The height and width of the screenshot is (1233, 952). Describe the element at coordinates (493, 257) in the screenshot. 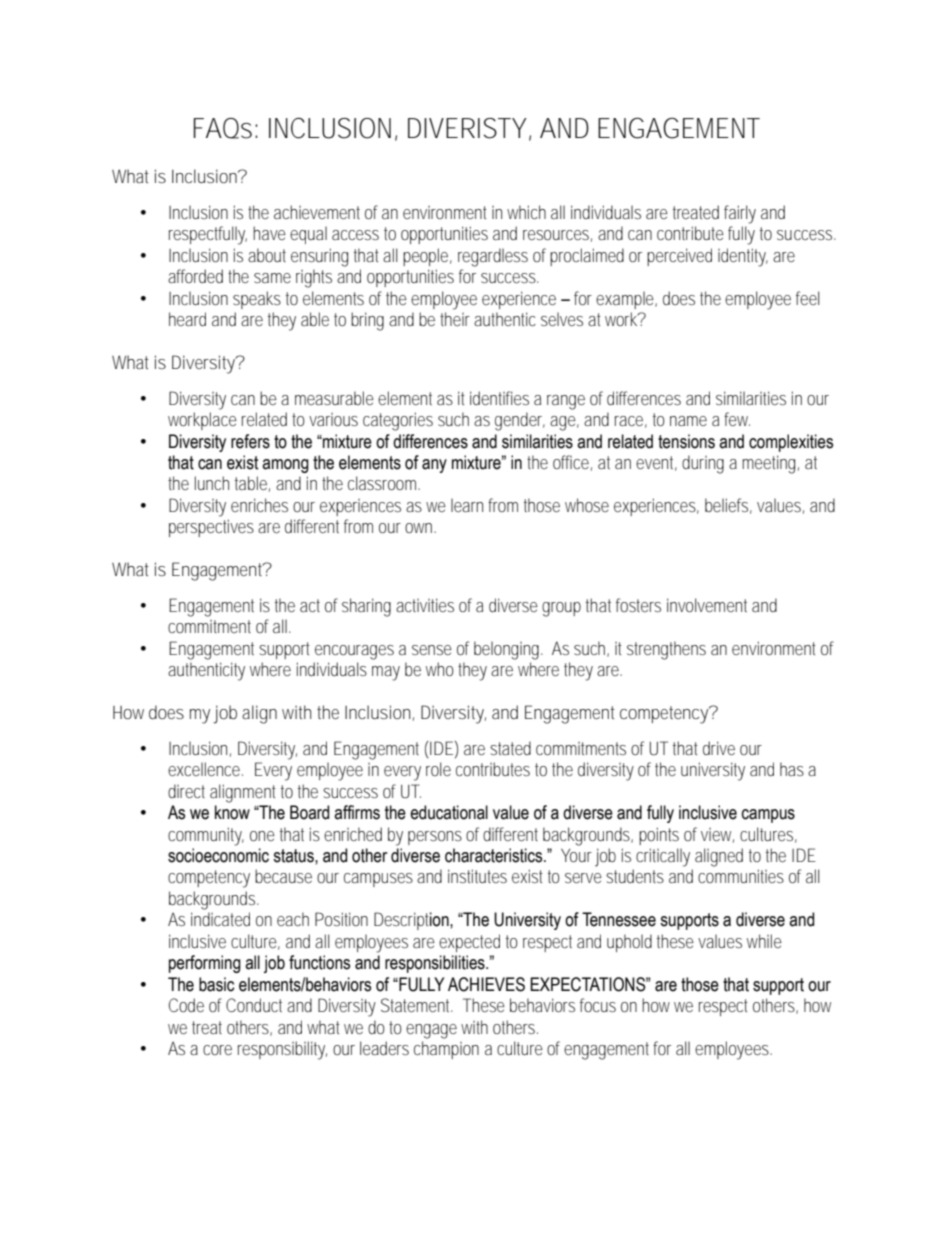

I see `regardless` at that location.
